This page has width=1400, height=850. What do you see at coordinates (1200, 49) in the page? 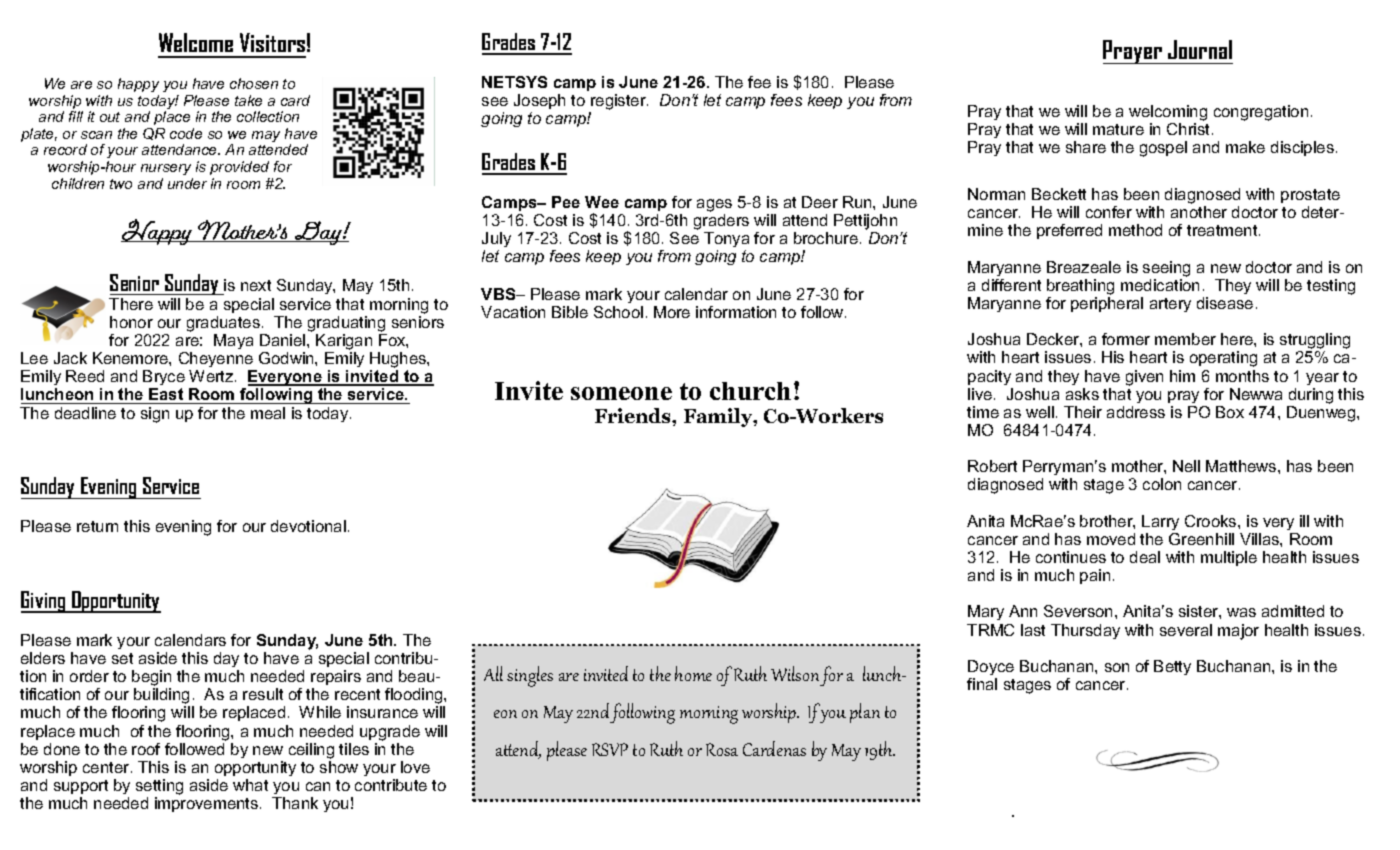
I see `Journal` at bounding box center [1200, 49].
